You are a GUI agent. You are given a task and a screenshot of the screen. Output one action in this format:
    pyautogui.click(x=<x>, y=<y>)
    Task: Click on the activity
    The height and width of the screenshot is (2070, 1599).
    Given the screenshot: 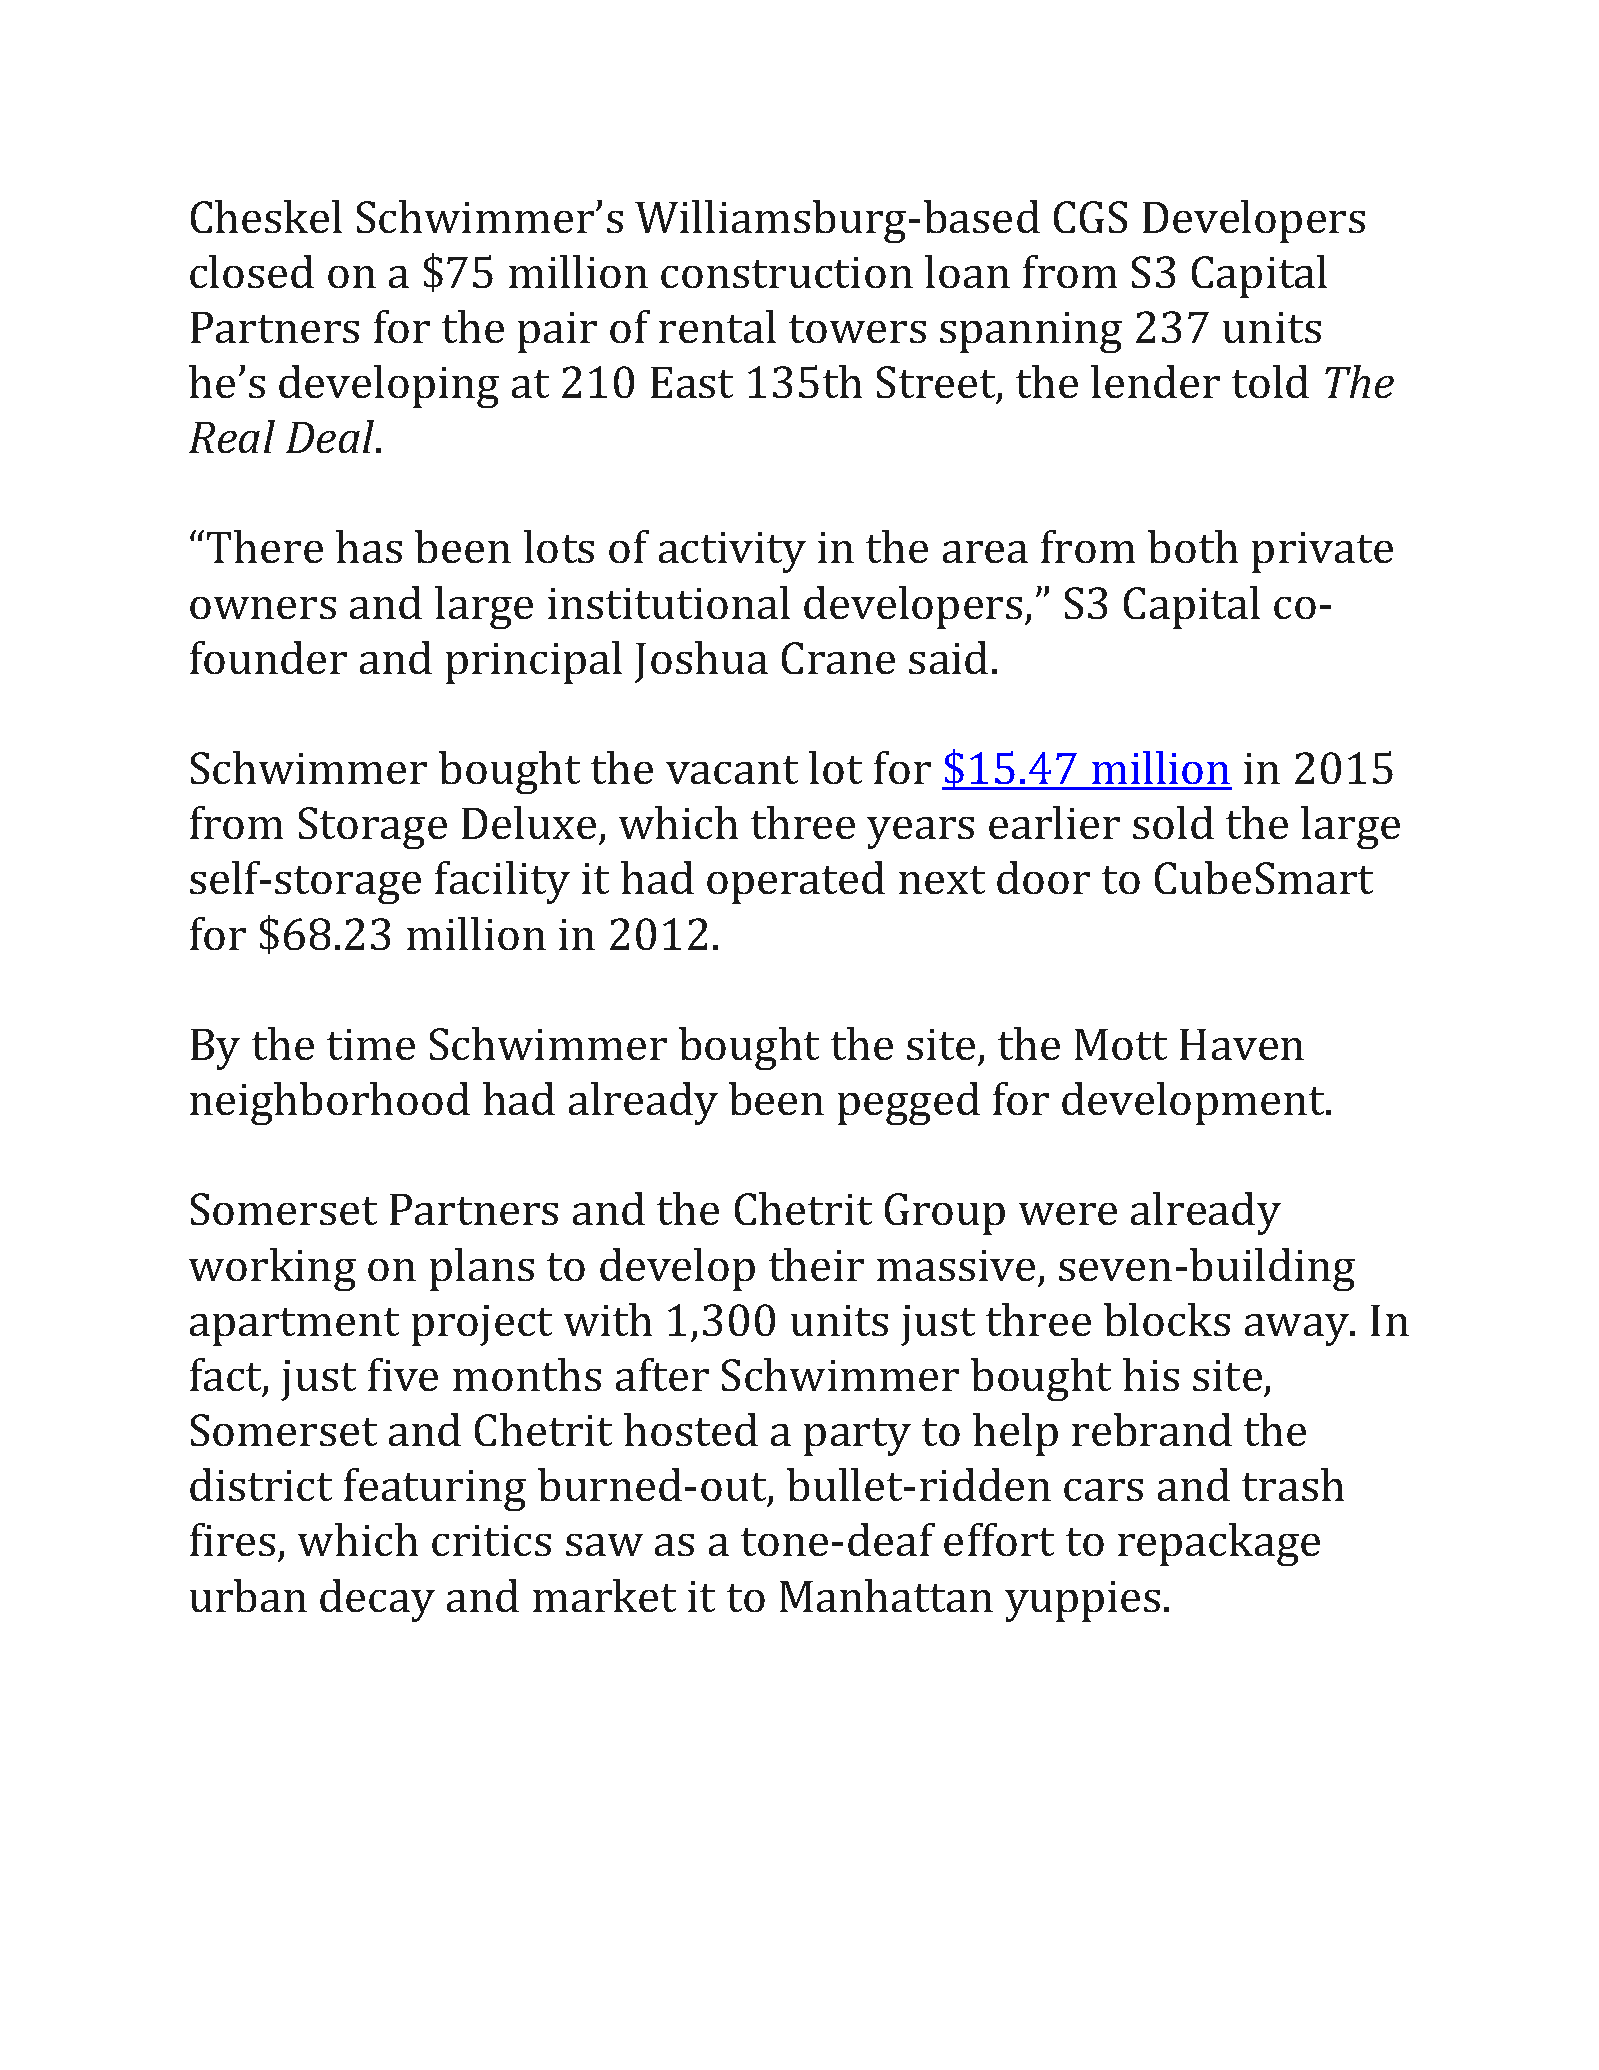 What is the action you would take?
    pyautogui.click(x=732, y=552)
